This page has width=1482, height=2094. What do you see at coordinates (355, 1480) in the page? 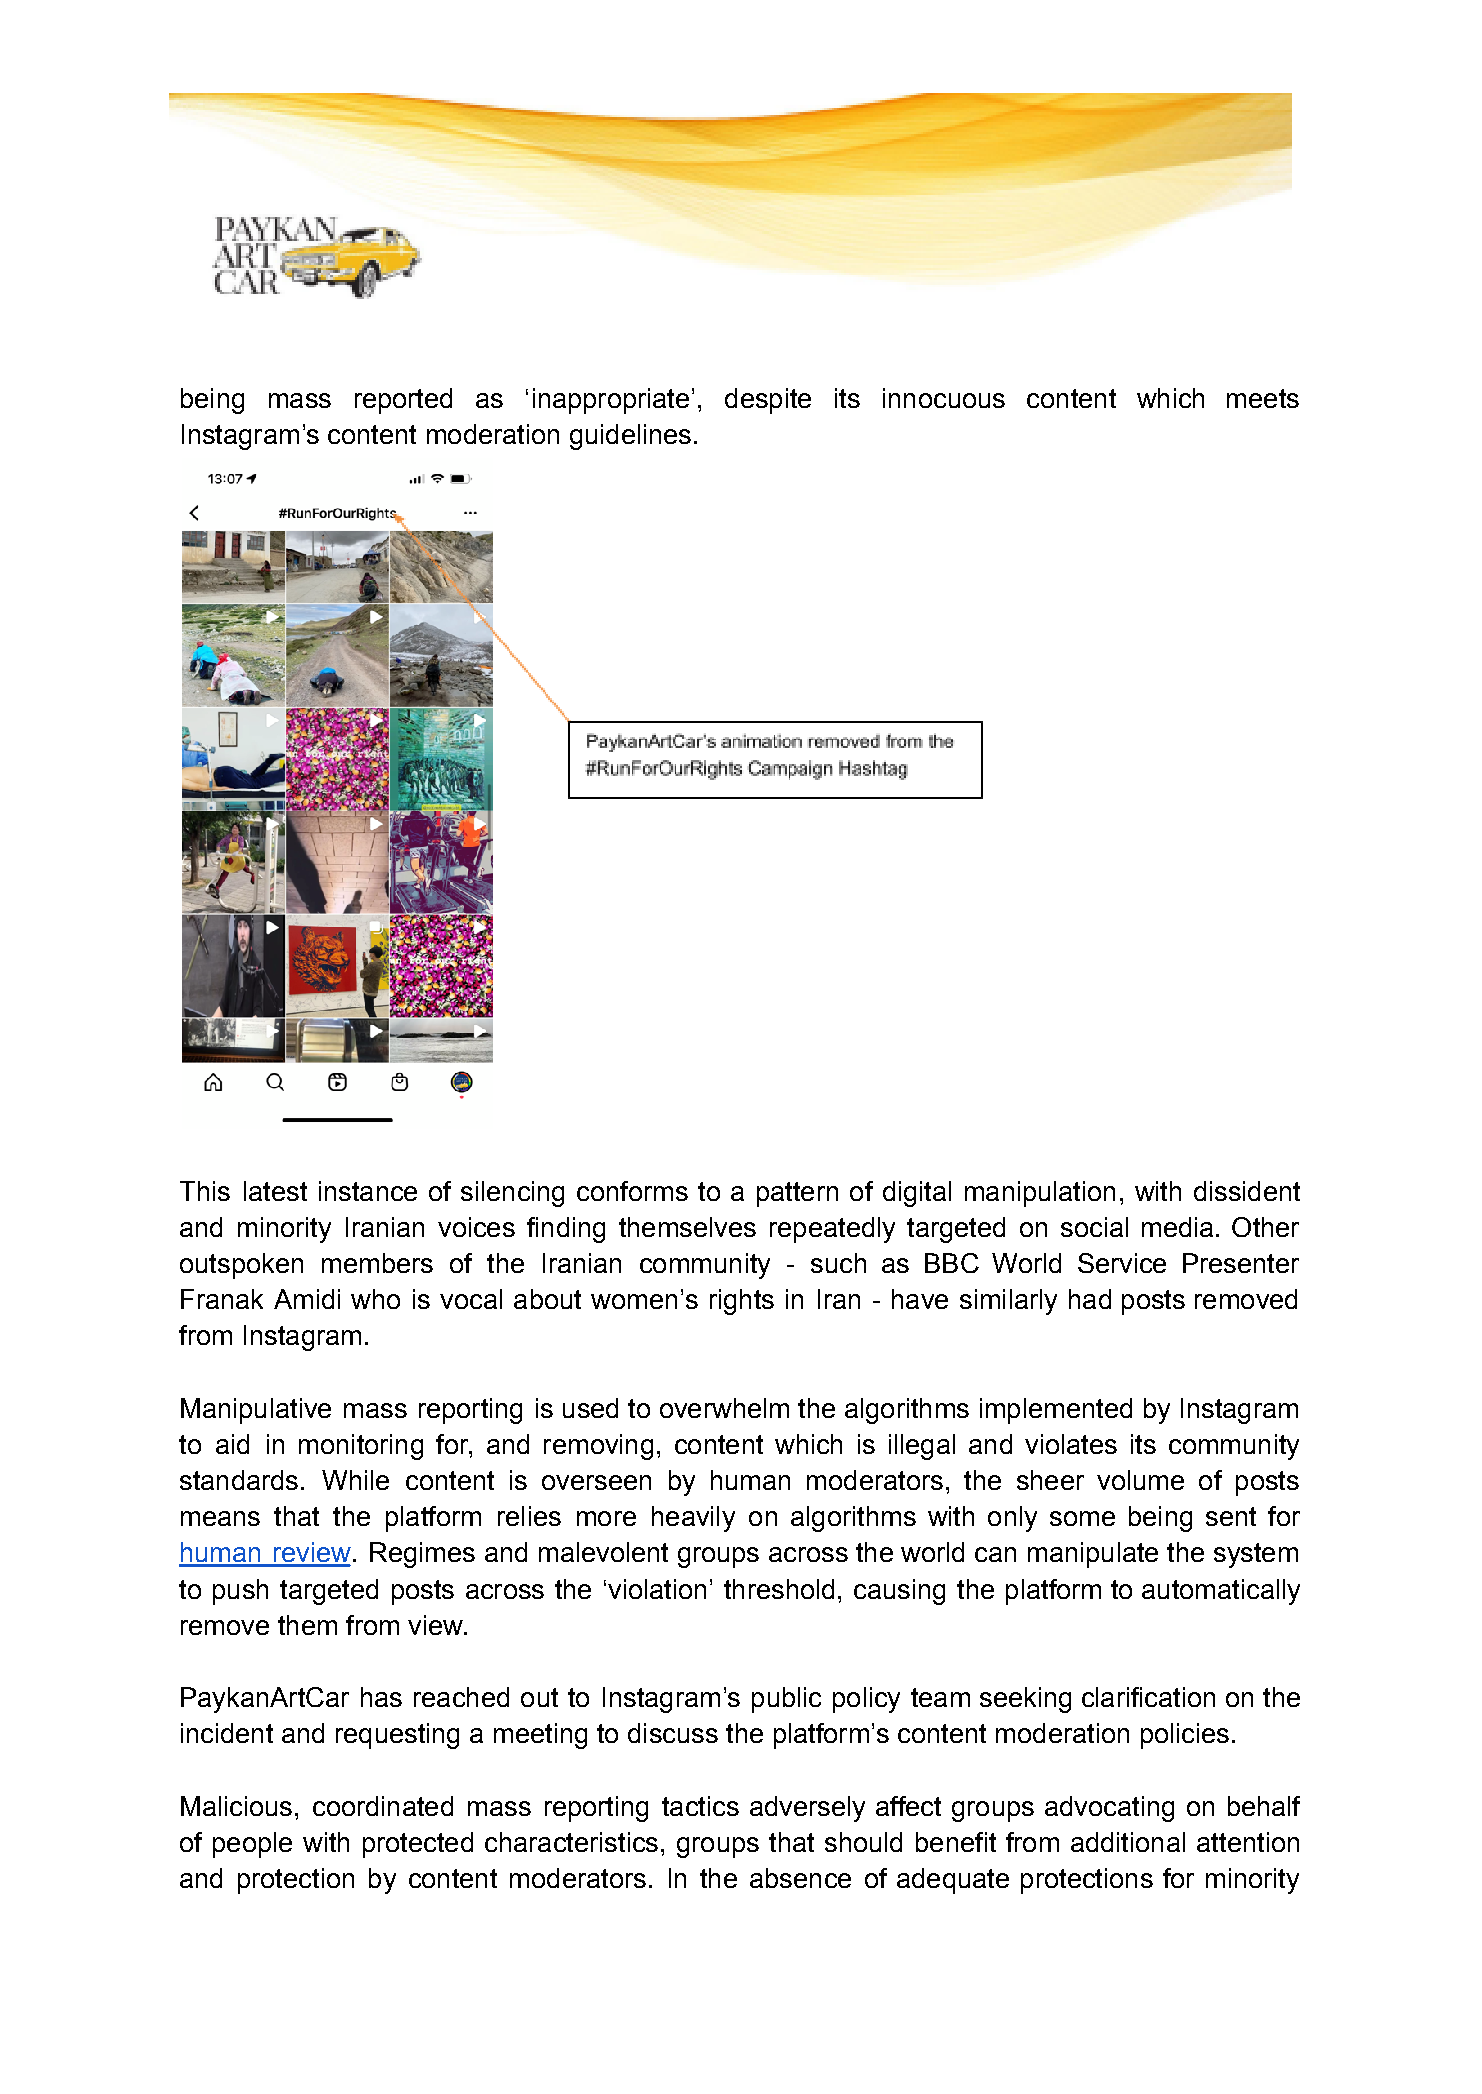
I see `While` at bounding box center [355, 1480].
